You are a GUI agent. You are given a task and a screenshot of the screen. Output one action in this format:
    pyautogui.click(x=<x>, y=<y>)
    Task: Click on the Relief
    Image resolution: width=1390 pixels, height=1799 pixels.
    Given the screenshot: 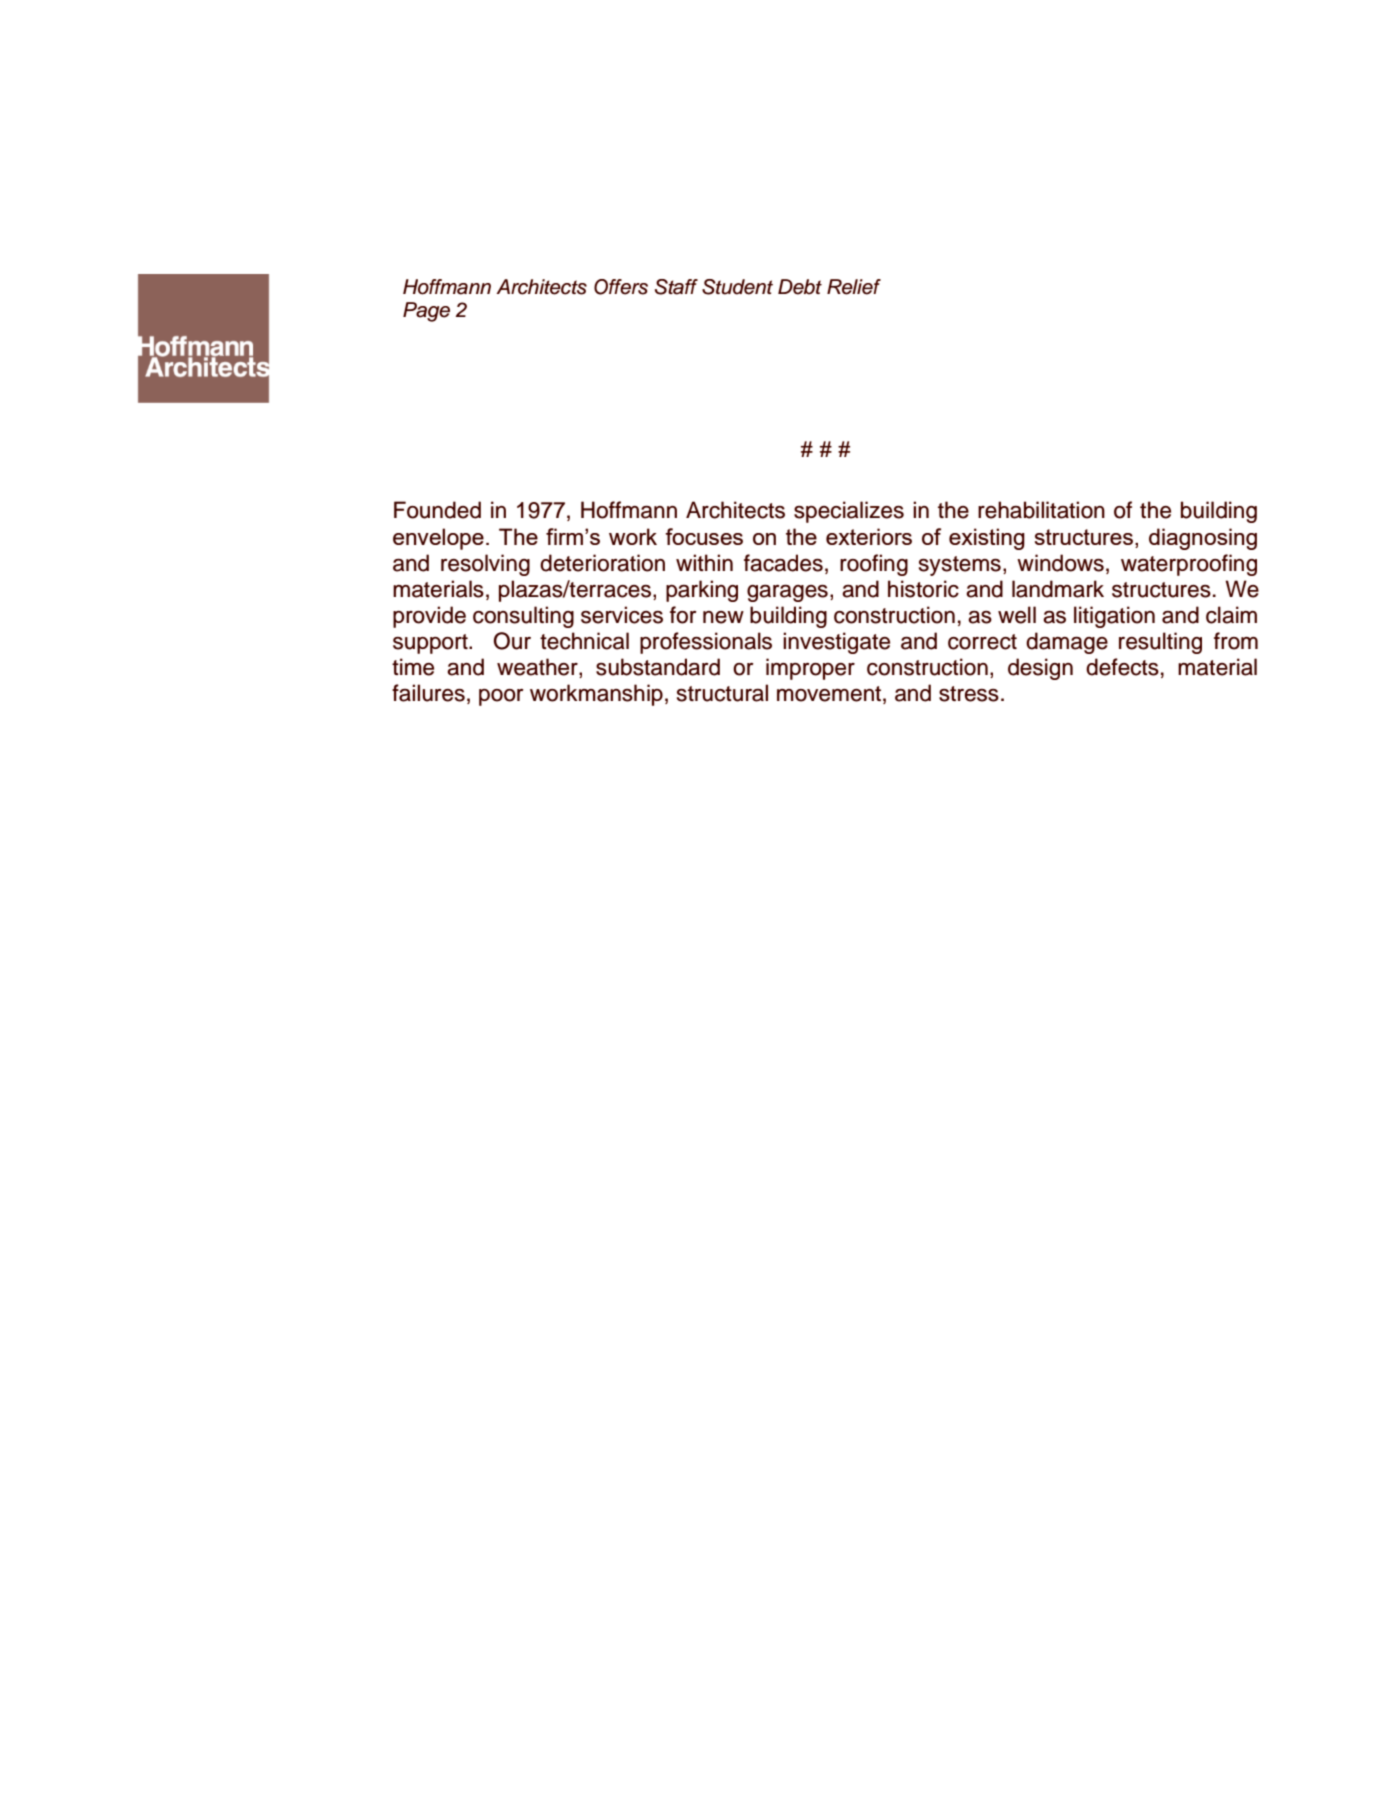 What is the action you would take?
    pyautogui.click(x=854, y=287)
